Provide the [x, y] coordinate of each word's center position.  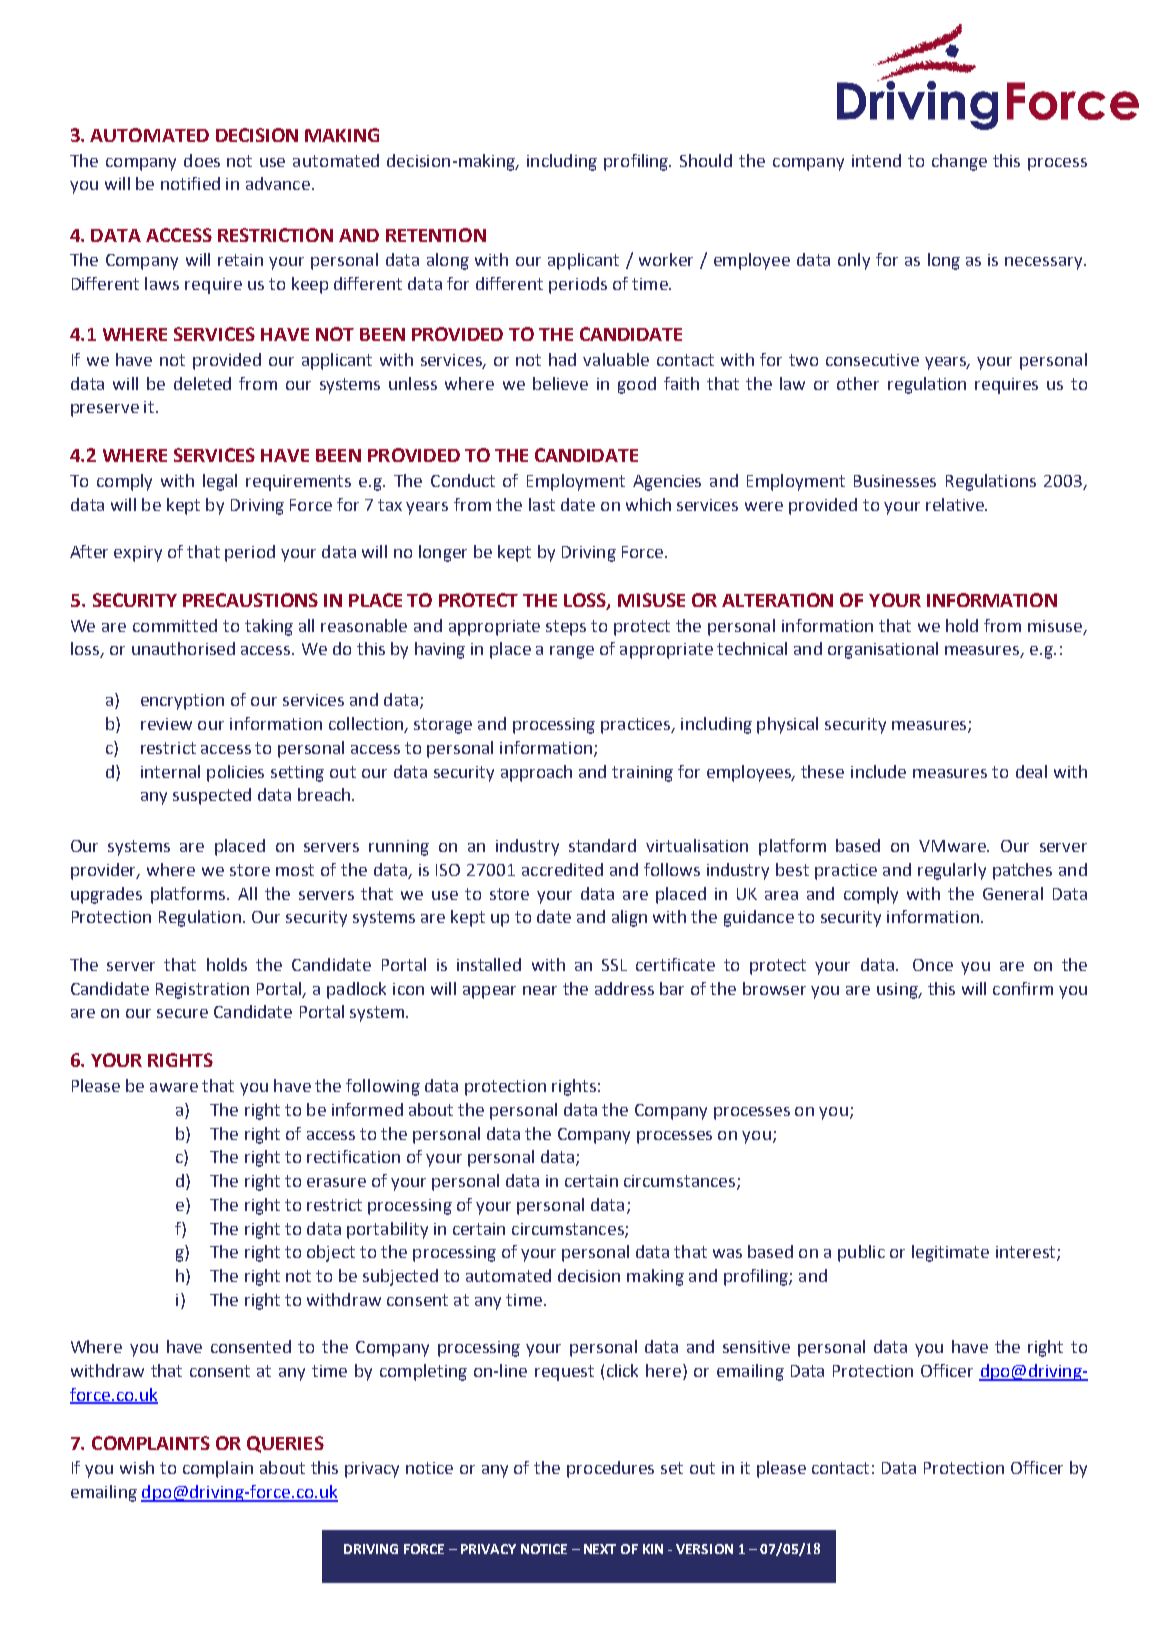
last [542, 504]
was [727, 1253]
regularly [952, 871]
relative [956, 504]
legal [220, 482]
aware [174, 1087]
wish [137, 1467]
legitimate [950, 1253]
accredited [562, 869]
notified [190, 183]
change [959, 162]
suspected [212, 796]
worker [666, 259]
